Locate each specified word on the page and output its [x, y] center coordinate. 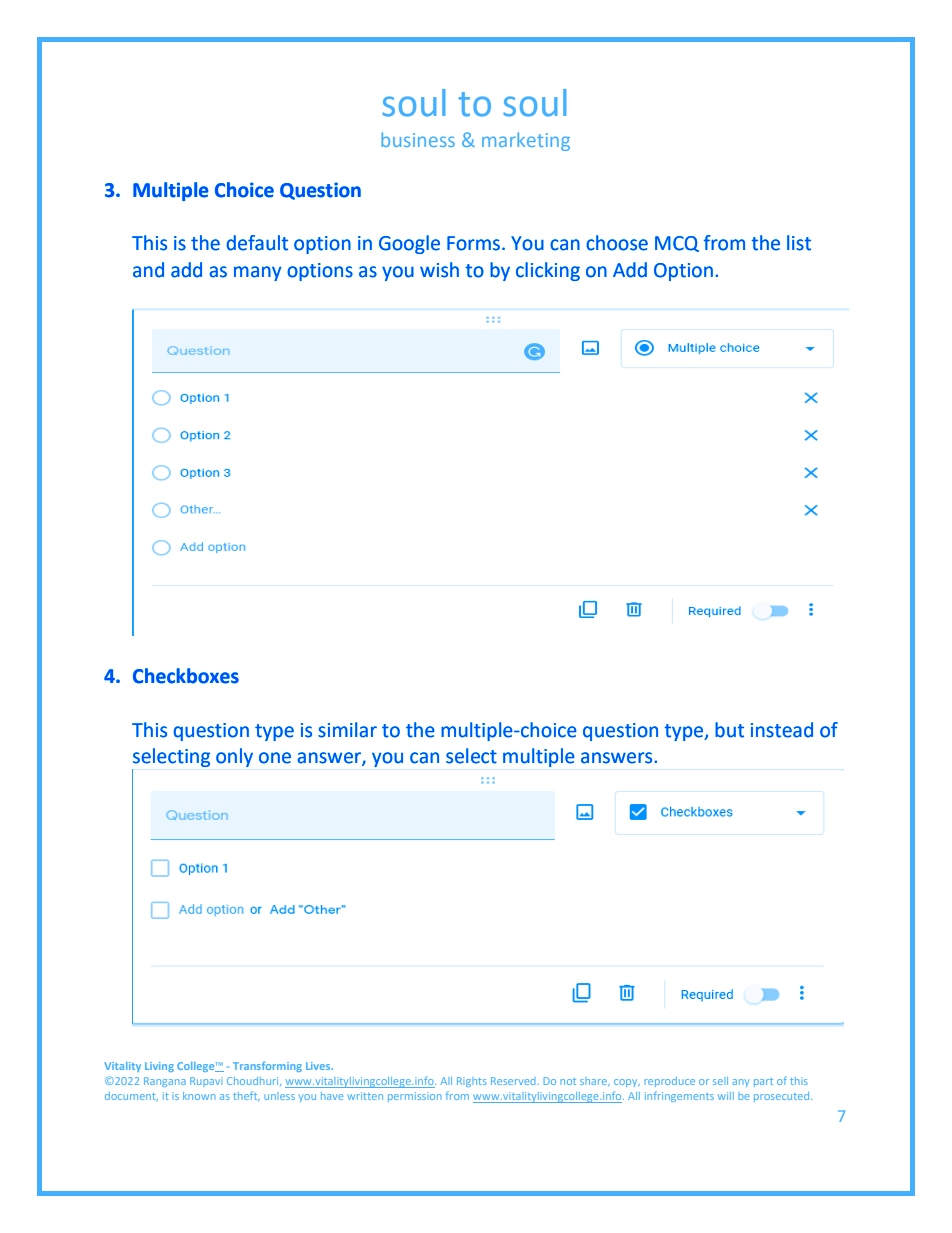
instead [782, 730]
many [257, 273]
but [729, 730]
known [199, 1096]
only [234, 757]
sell [720, 1081]
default [257, 243]
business [418, 139]
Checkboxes [186, 676]
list [799, 243]
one [275, 758]
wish [439, 270]
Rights [472, 1082]
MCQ [677, 244]
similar [347, 730]
